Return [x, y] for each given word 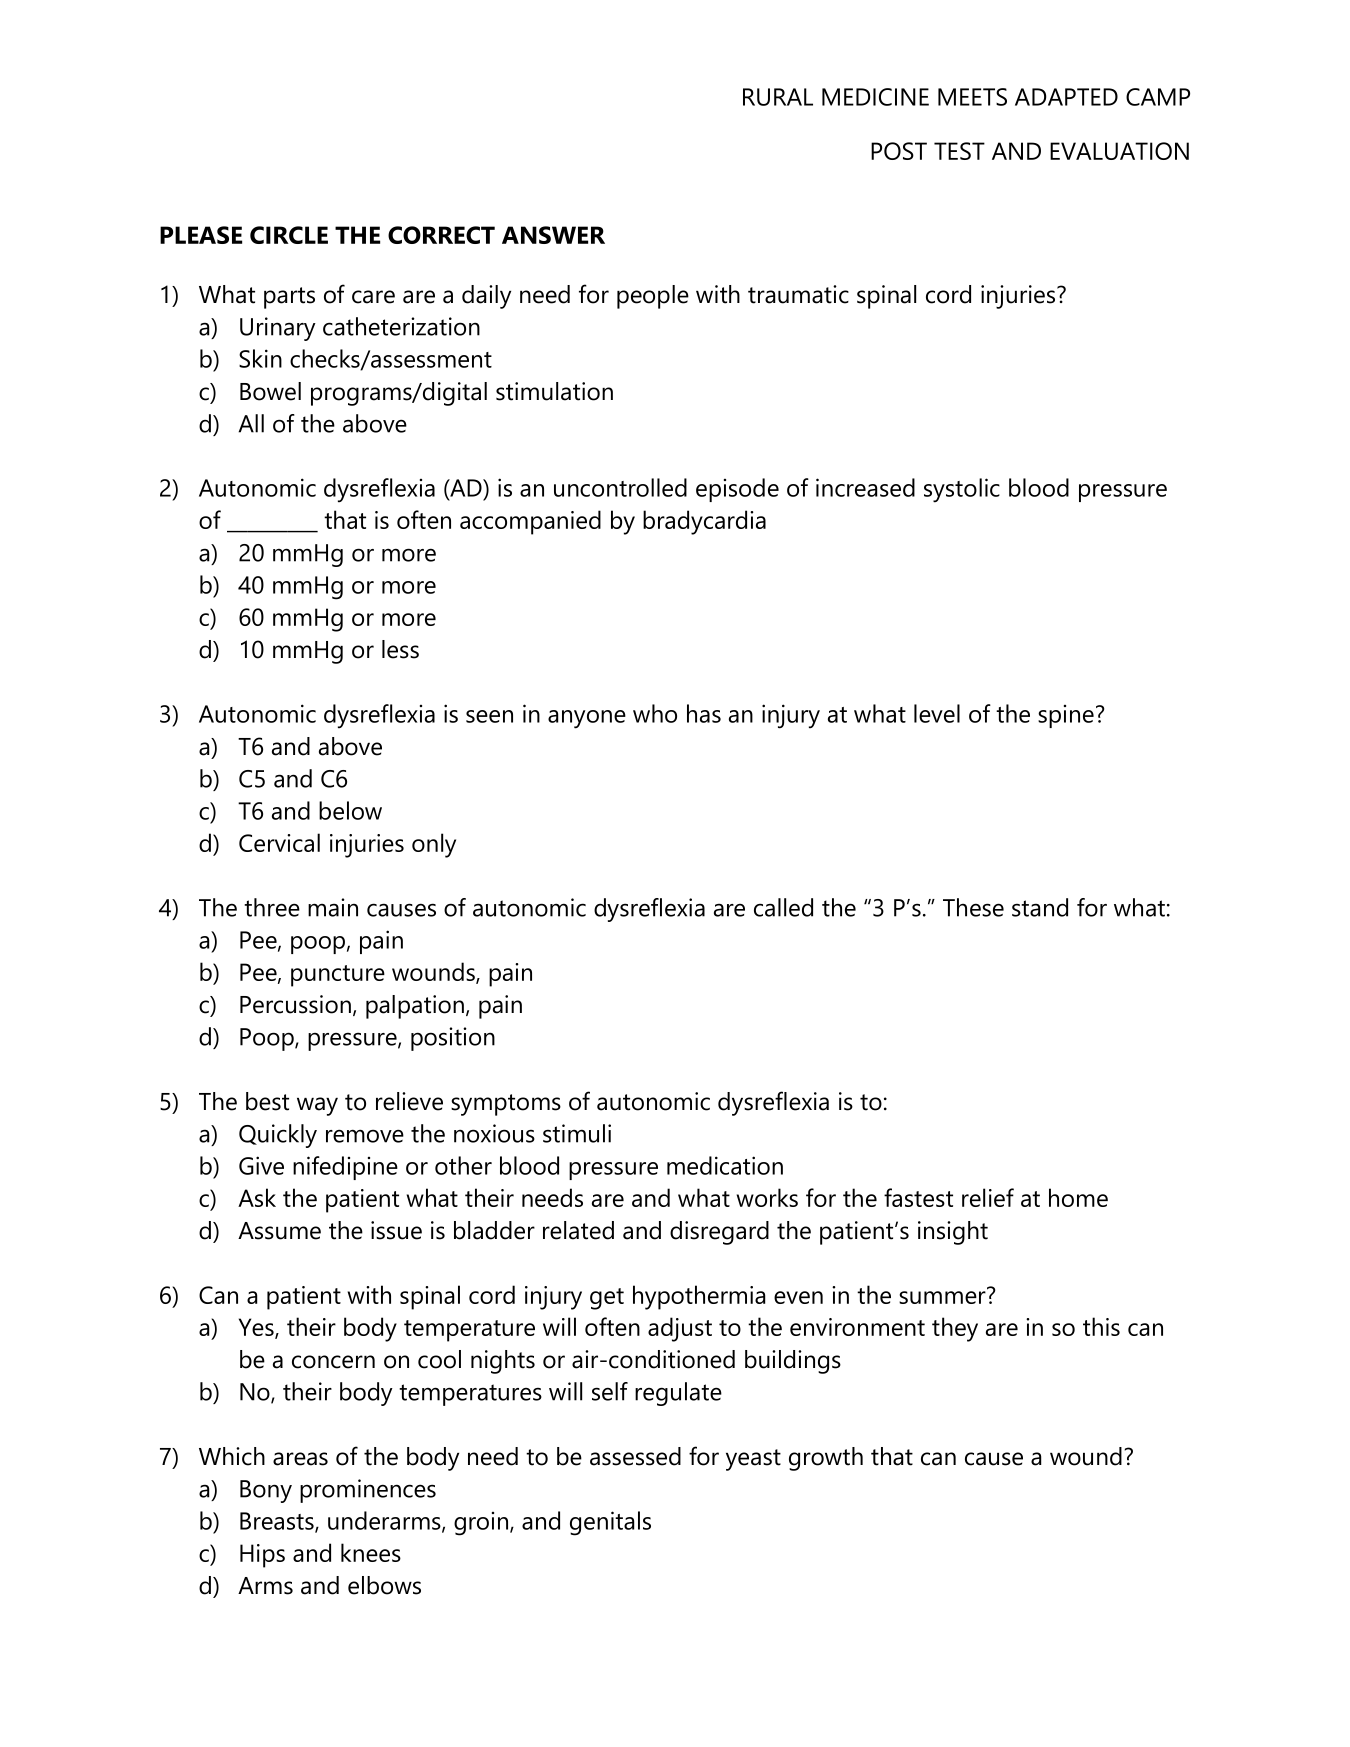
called [783, 907]
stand [1040, 907]
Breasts [278, 1522]
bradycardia [704, 522]
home [1078, 1197]
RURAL [778, 97]
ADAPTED [1066, 97]
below [350, 810]
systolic [962, 490]
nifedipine [345, 1168]
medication [725, 1165]
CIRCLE [289, 235]
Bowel [270, 391]
